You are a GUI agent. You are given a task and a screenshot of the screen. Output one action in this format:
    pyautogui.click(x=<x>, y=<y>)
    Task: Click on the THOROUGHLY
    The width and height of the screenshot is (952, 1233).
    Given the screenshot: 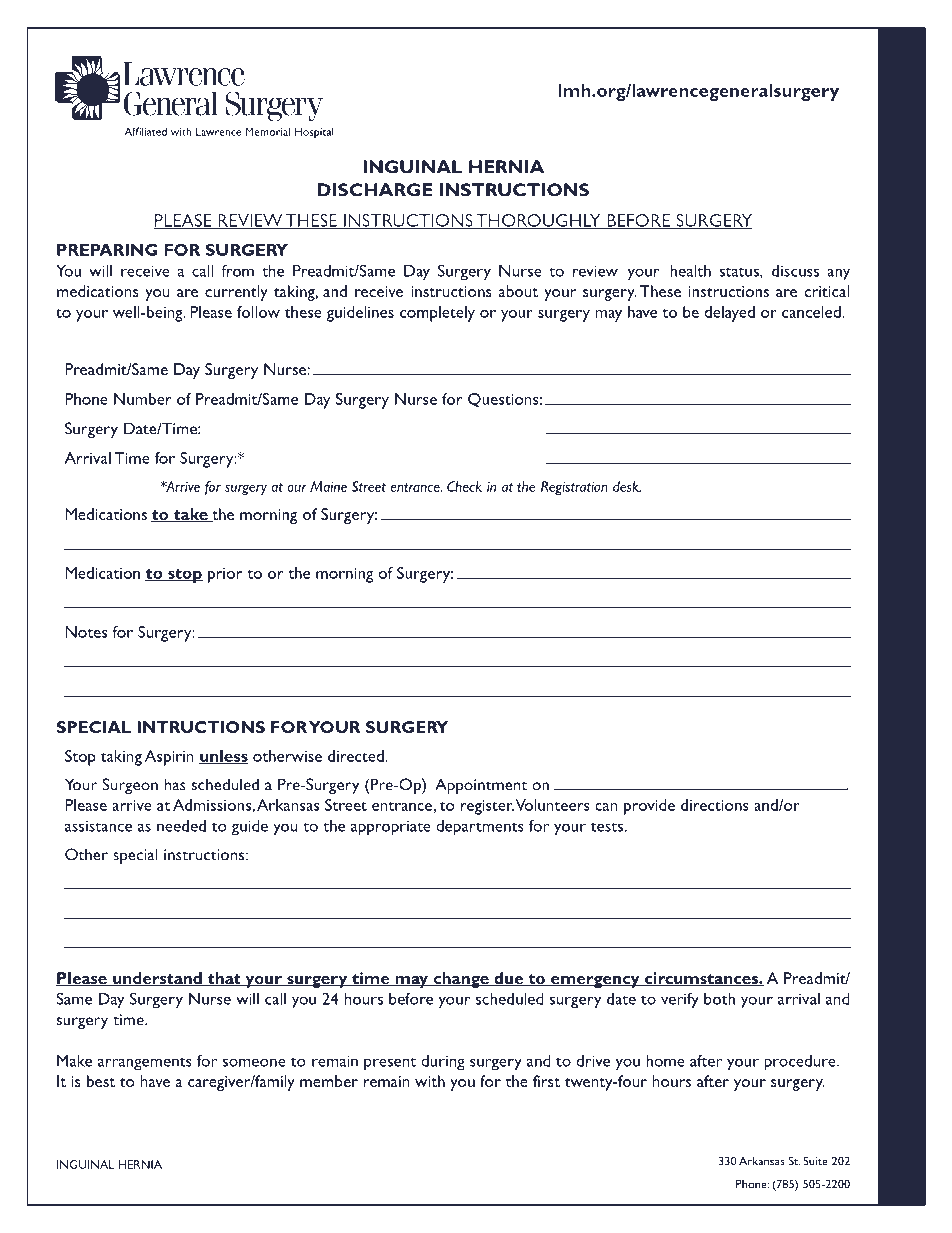 What is the action you would take?
    pyautogui.click(x=538, y=221)
